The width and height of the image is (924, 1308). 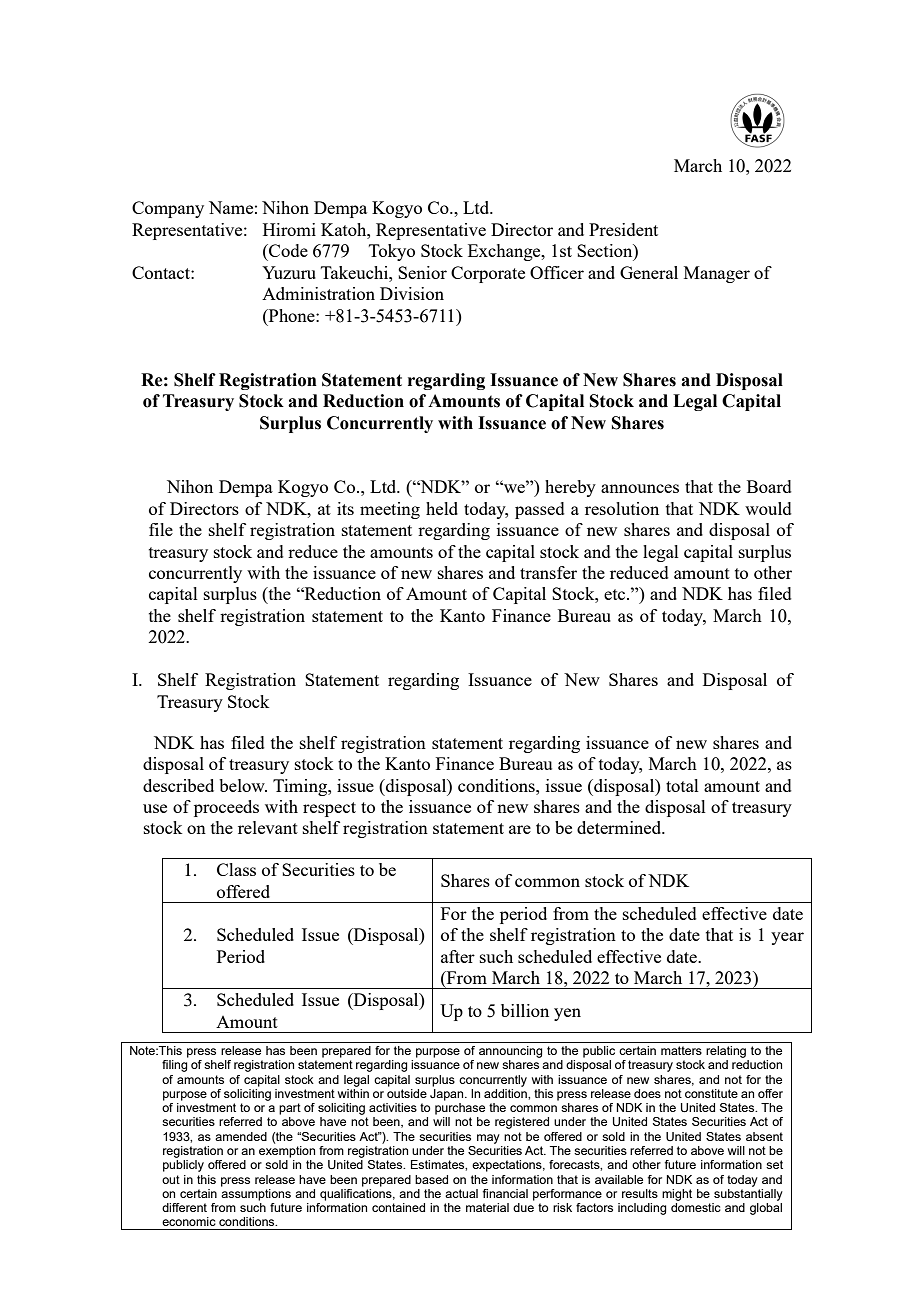 What do you see at coordinates (345, 508) in the image?
I see `its` at bounding box center [345, 508].
